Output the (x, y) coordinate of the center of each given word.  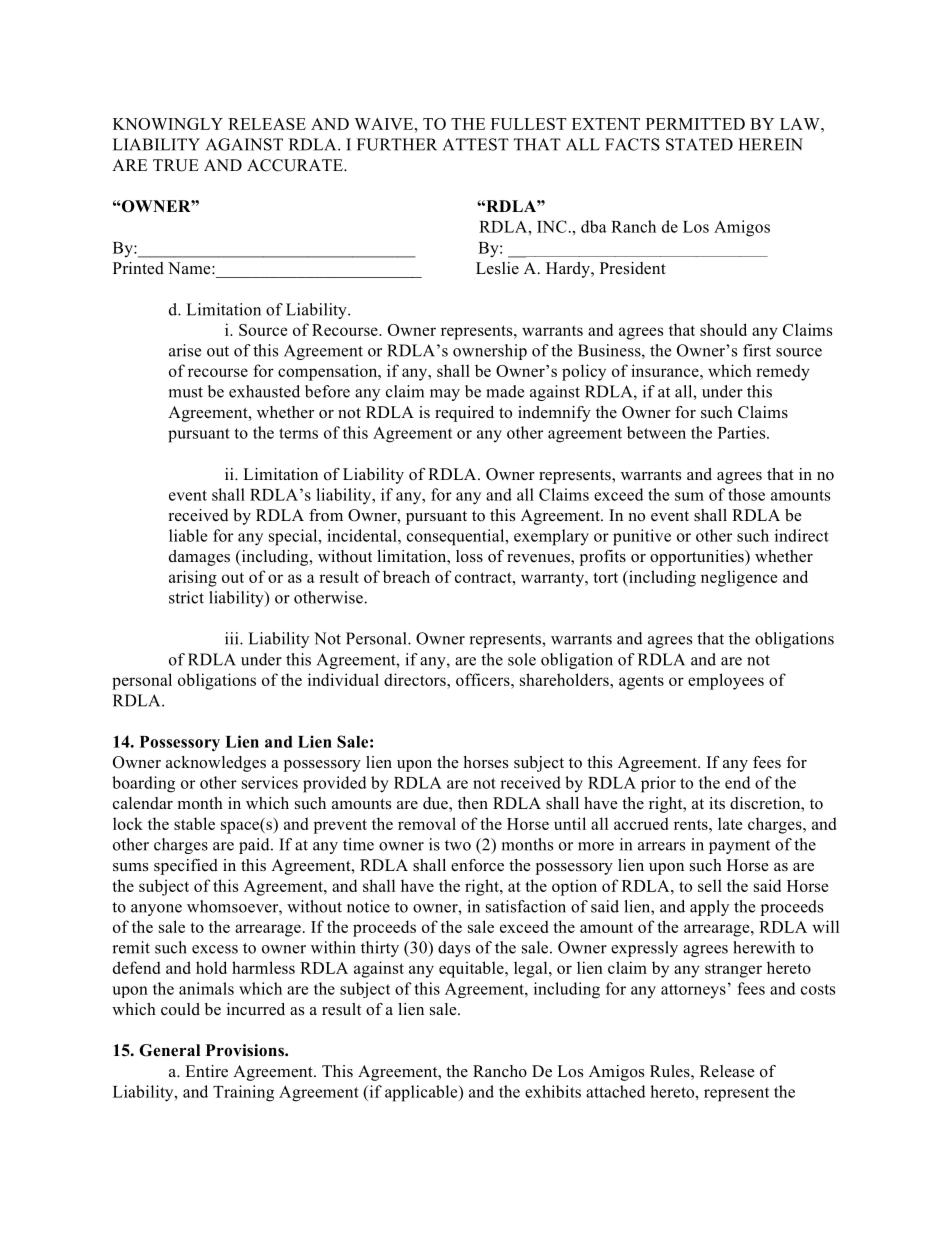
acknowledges (216, 764)
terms (298, 433)
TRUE (176, 165)
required (464, 414)
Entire (206, 1071)
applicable (422, 1093)
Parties (743, 432)
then (473, 803)
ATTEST (476, 144)
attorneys (693, 991)
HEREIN (770, 144)
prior (658, 784)
